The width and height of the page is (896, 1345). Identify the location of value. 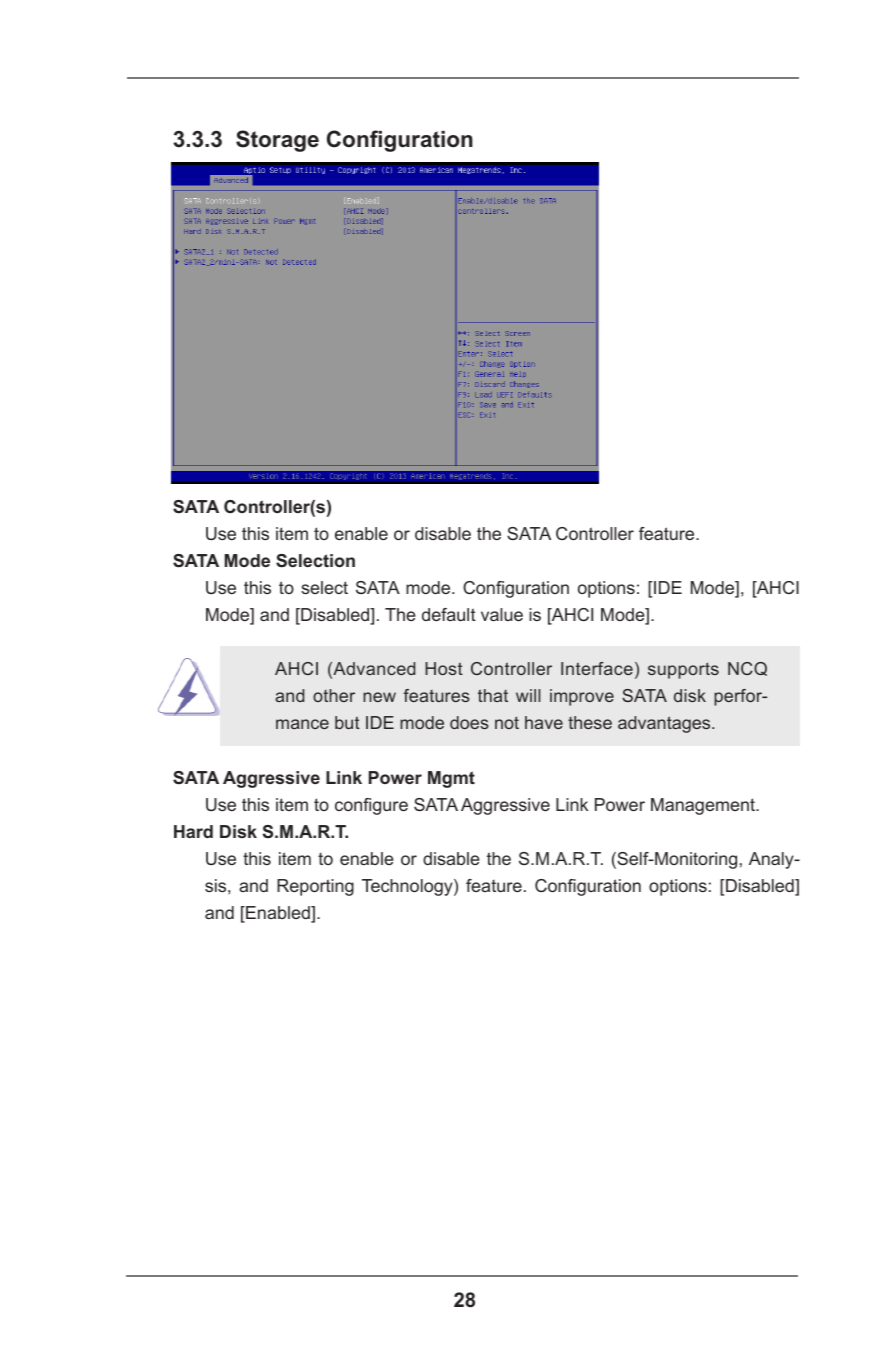
(502, 614).
